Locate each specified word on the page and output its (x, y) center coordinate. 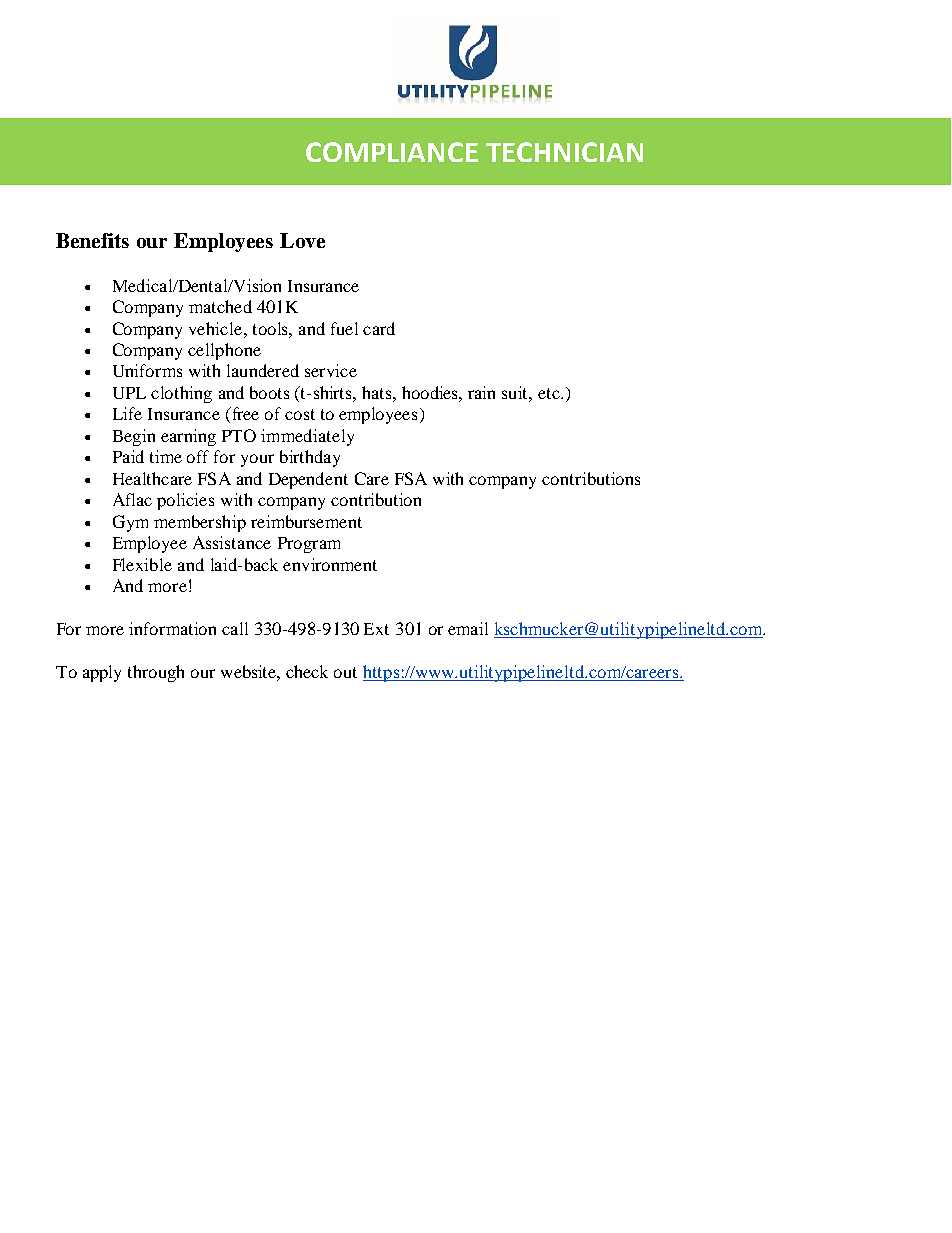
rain (481, 392)
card (379, 328)
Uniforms (147, 370)
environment (330, 564)
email (468, 628)
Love (302, 240)
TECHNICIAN (564, 152)
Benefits (92, 240)
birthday (310, 458)
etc (550, 393)
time (166, 456)
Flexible (142, 564)
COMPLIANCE (392, 152)
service (331, 370)
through (156, 673)
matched (220, 306)
